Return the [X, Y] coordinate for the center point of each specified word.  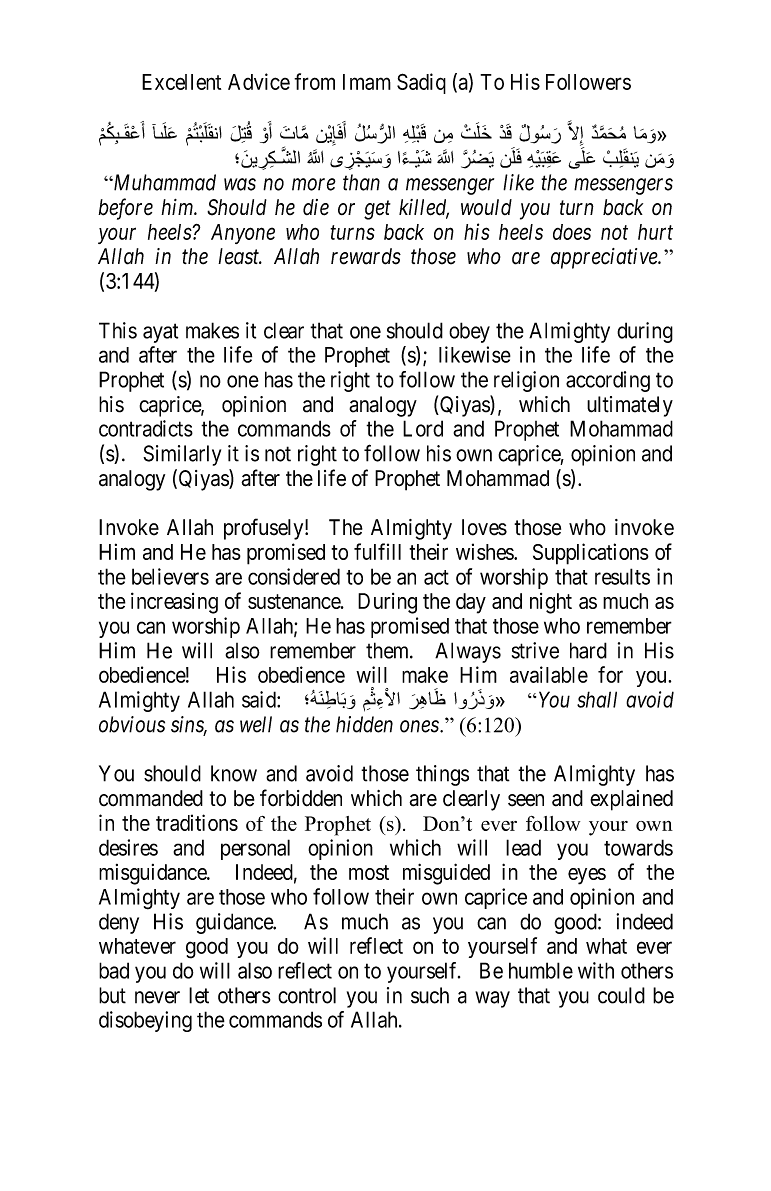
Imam [367, 82]
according [608, 381]
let [199, 995]
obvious [132, 724]
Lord [423, 428]
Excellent [181, 82]
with [596, 970]
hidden [364, 724]
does [572, 232]
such [430, 995]
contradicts [146, 428]
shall [597, 699]
